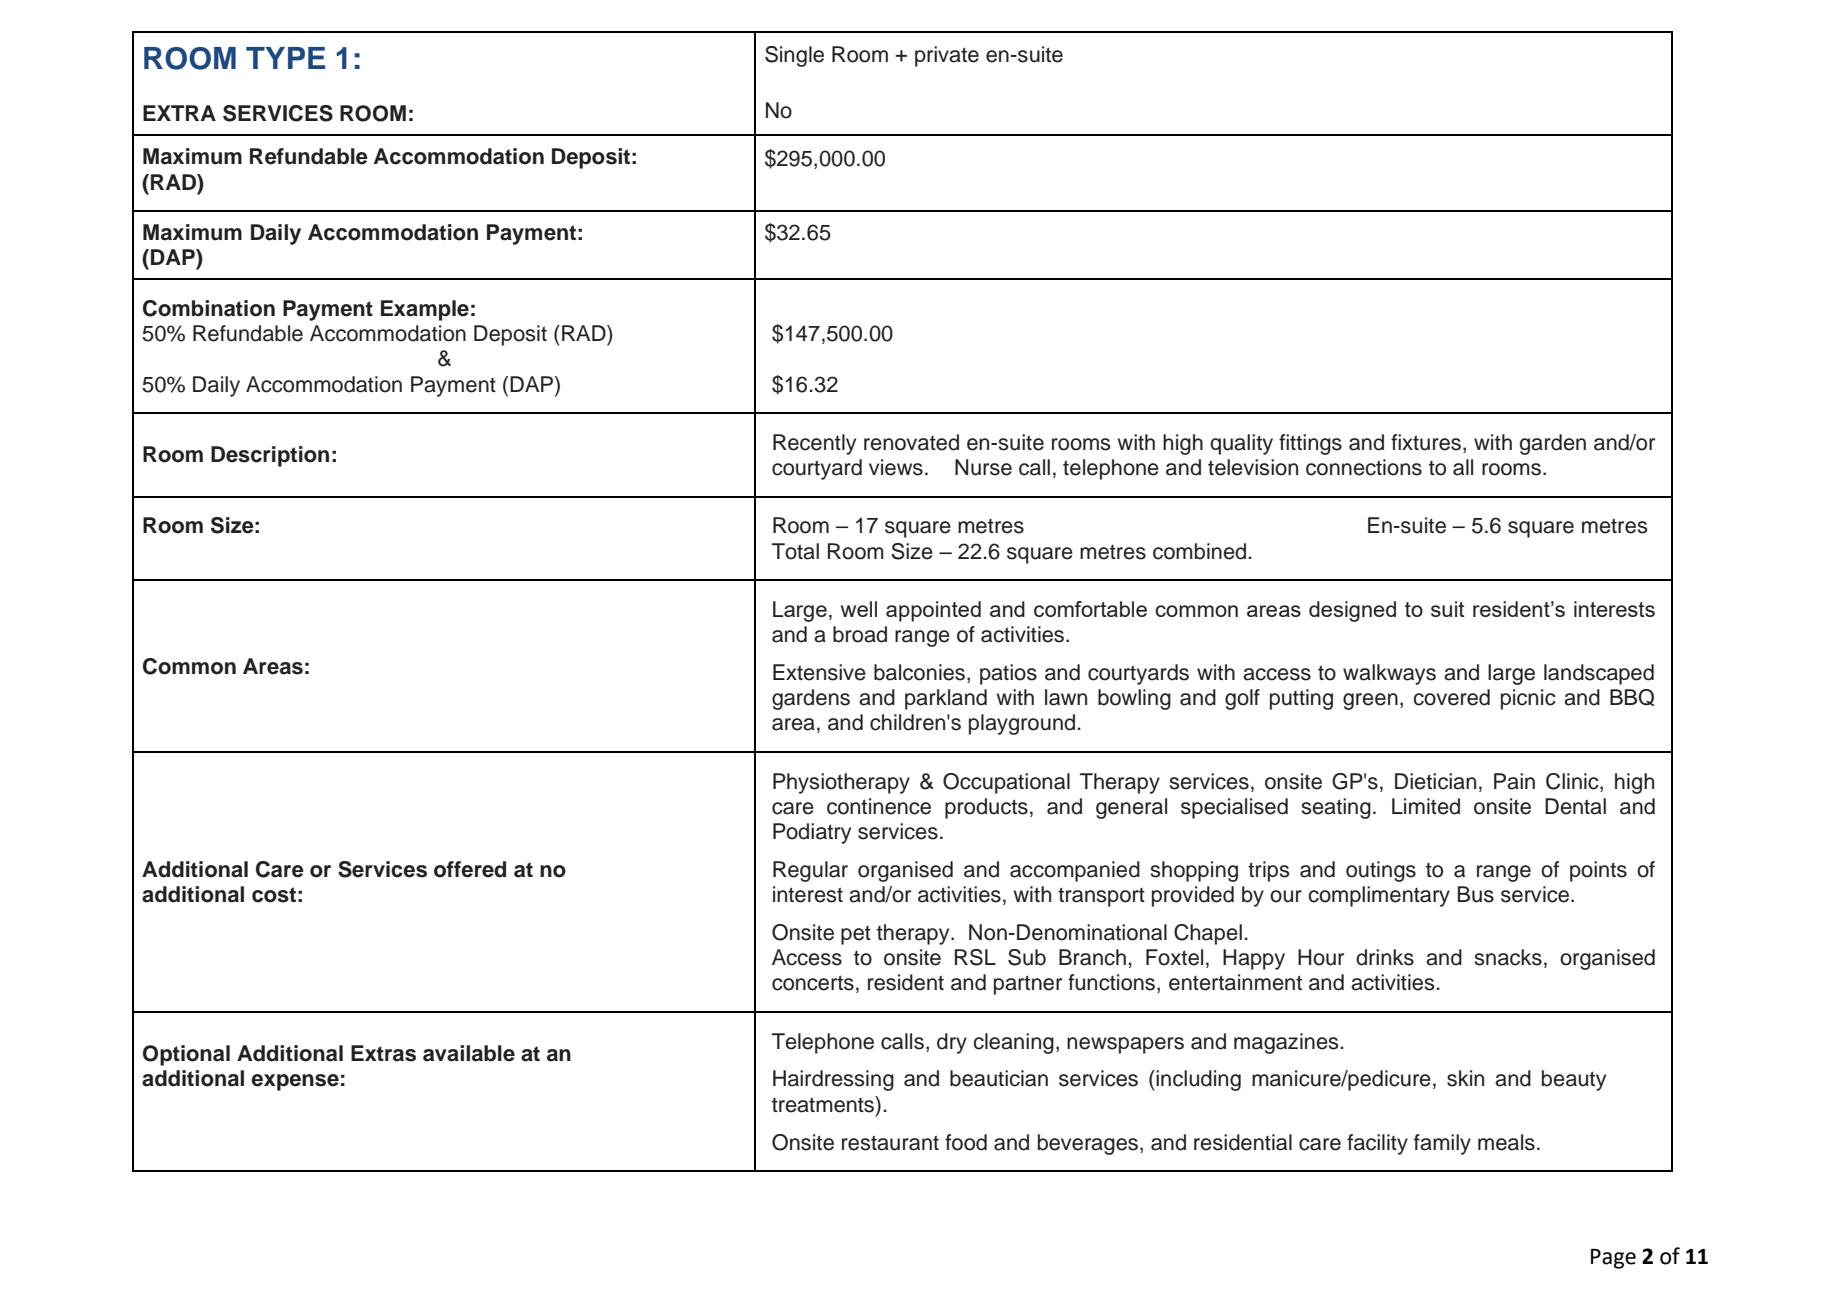  What do you see at coordinates (1389, 674) in the screenshot?
I see `walkways` at bounding box center [1389, 674].
